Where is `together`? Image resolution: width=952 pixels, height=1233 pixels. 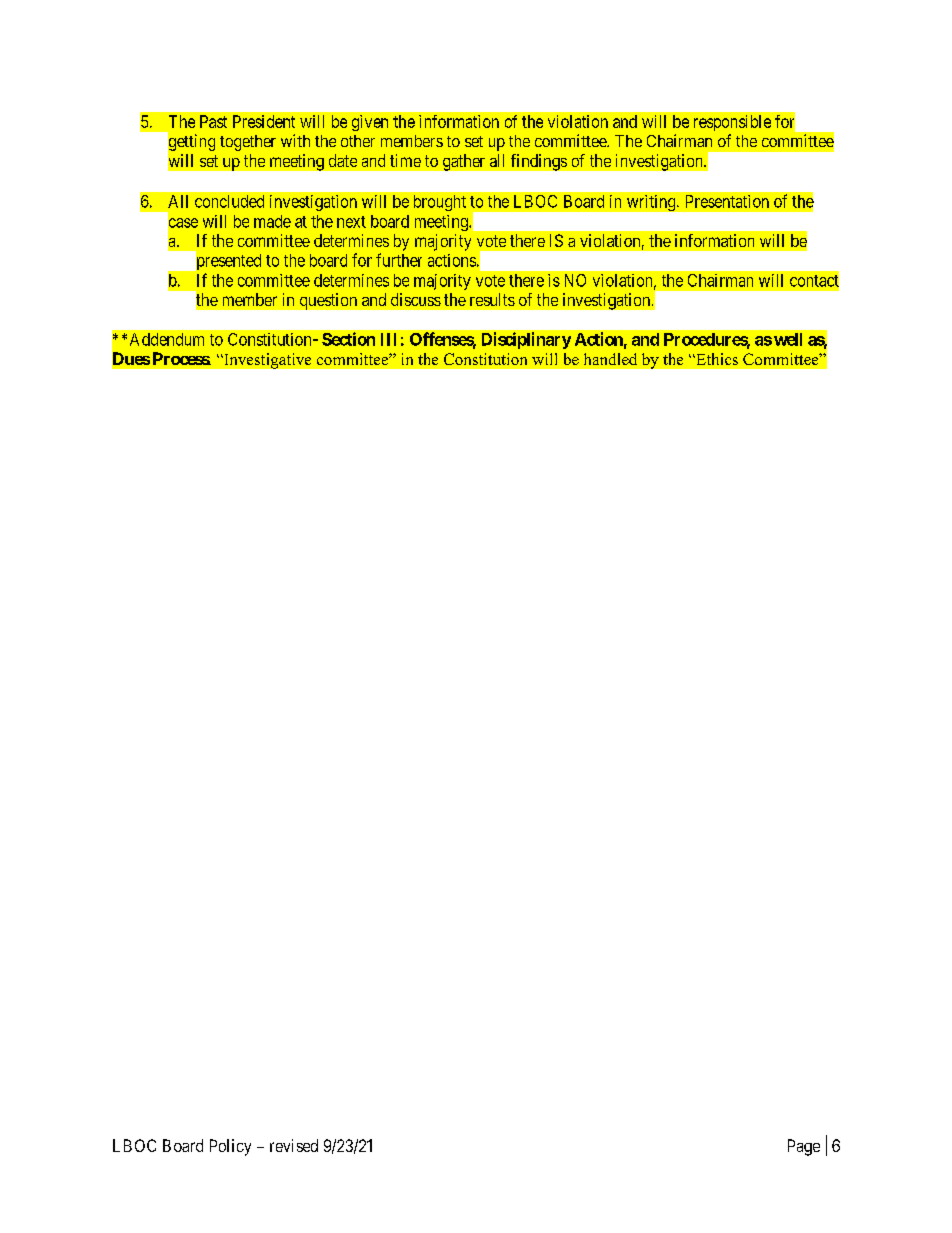 together is located at coordinates (248, 143).
